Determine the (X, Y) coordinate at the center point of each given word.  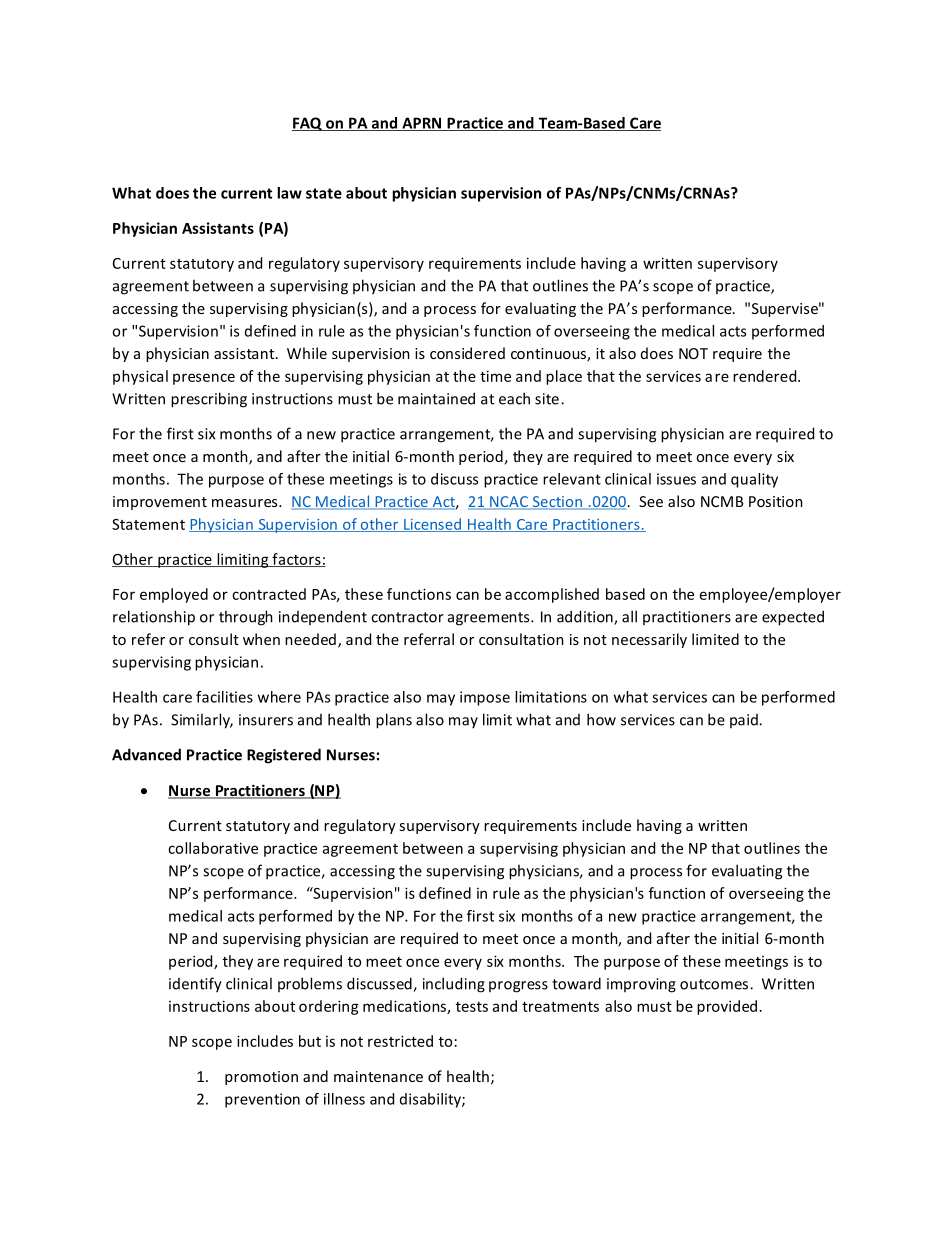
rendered (766, 376)
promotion (261, 1078)
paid (745, 721)
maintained (436, 398)
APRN (422, 124)
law (289, 193)
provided (727, 1007)
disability (431, 1100)
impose (485, 698)
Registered (284, 756)
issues (676, 479)
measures (246, 503)
